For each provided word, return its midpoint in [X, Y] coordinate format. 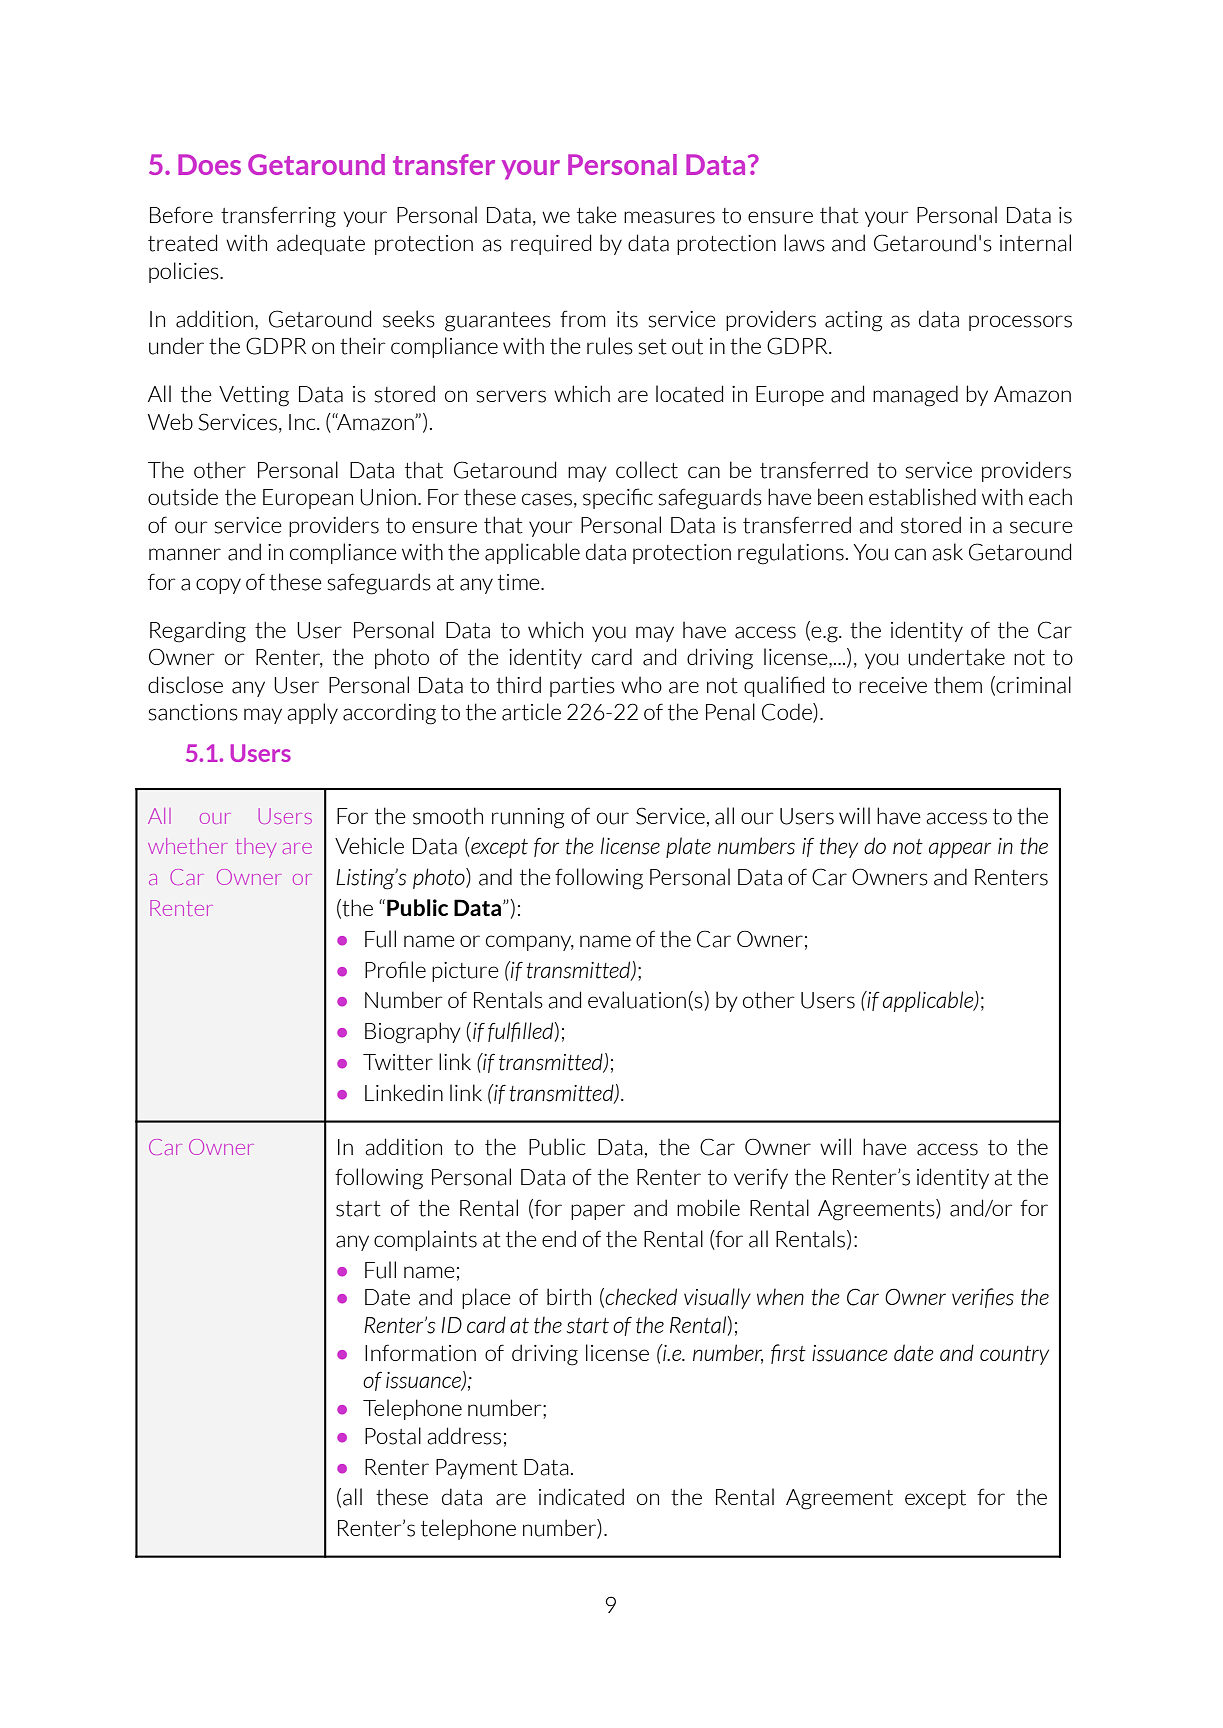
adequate [321, 244]
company [530, 943]
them [958, 685]
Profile [395, 969]
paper [598, 1212]
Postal [393, 1436]
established [922, 497]
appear [960, 850]
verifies [983, 1298]
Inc [303, 422]
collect [647, 470]
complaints [425, 1240]
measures [669, 217]
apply [312, 713]
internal [1035, 243]
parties [582, 687]
